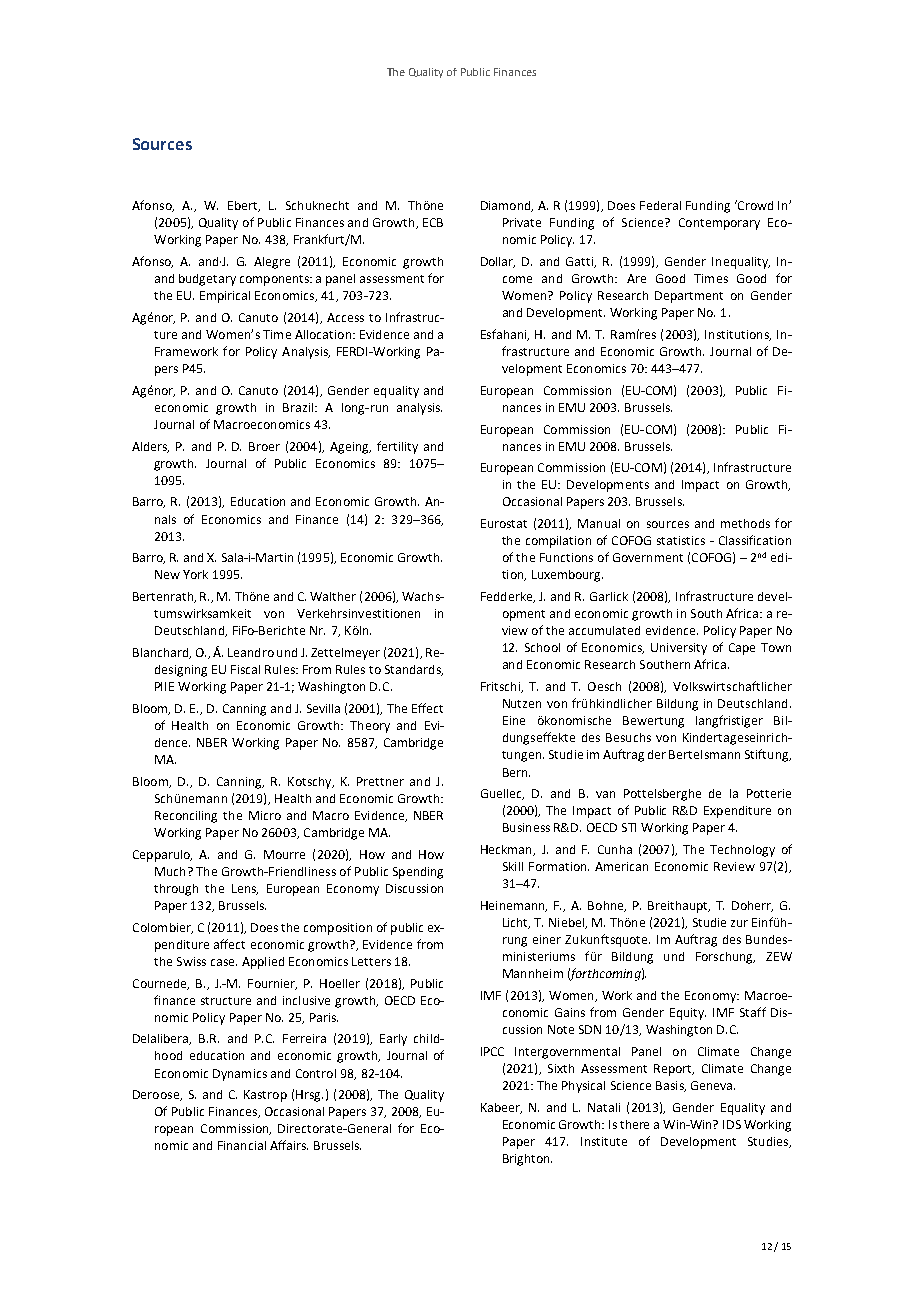  What do you see at coordinates (679, 649) in the screenshot?
I see `University` at bounding box center [679, 649].
